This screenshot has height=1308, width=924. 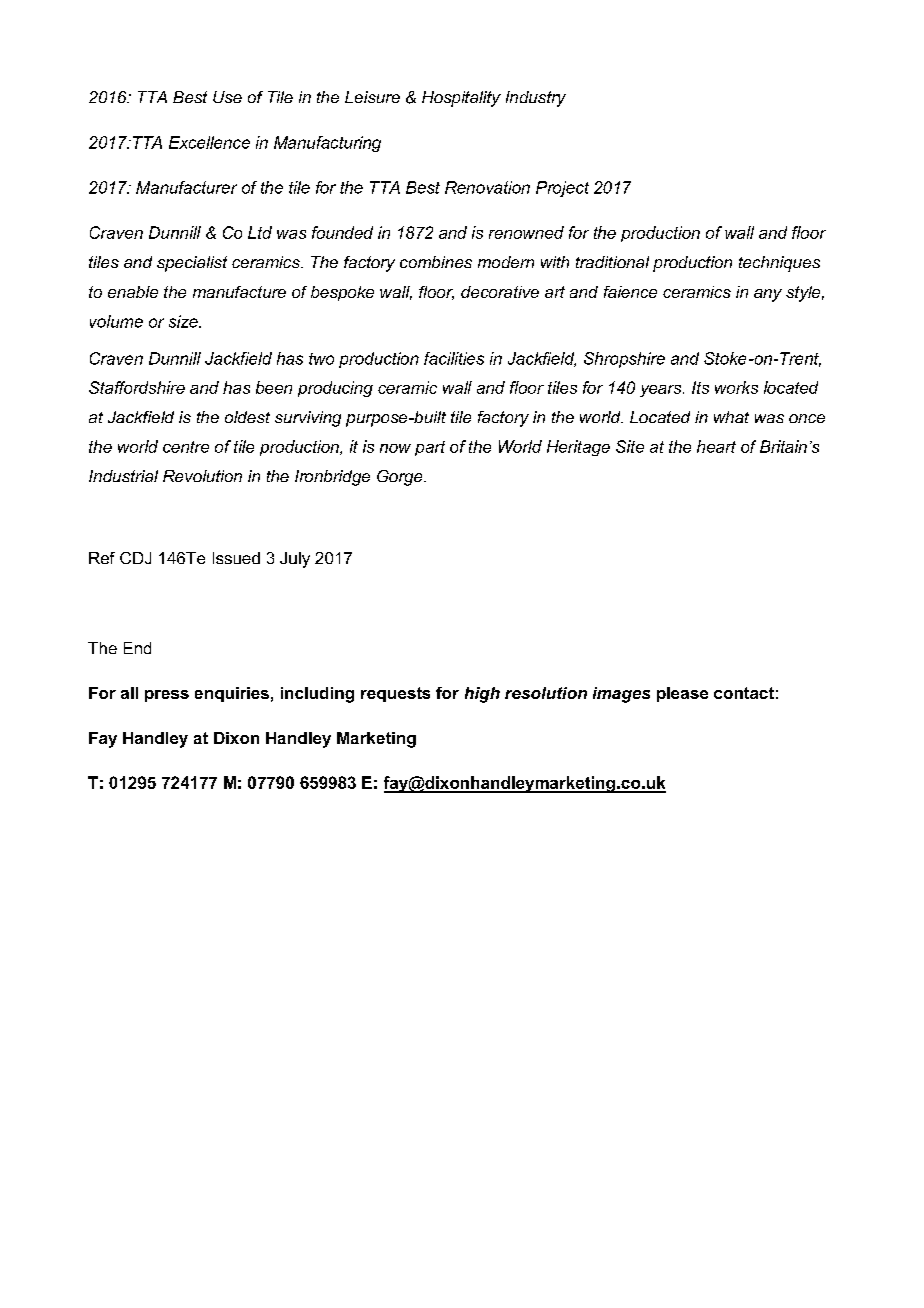 I want to click on contact, so click(x=744, y=693).
